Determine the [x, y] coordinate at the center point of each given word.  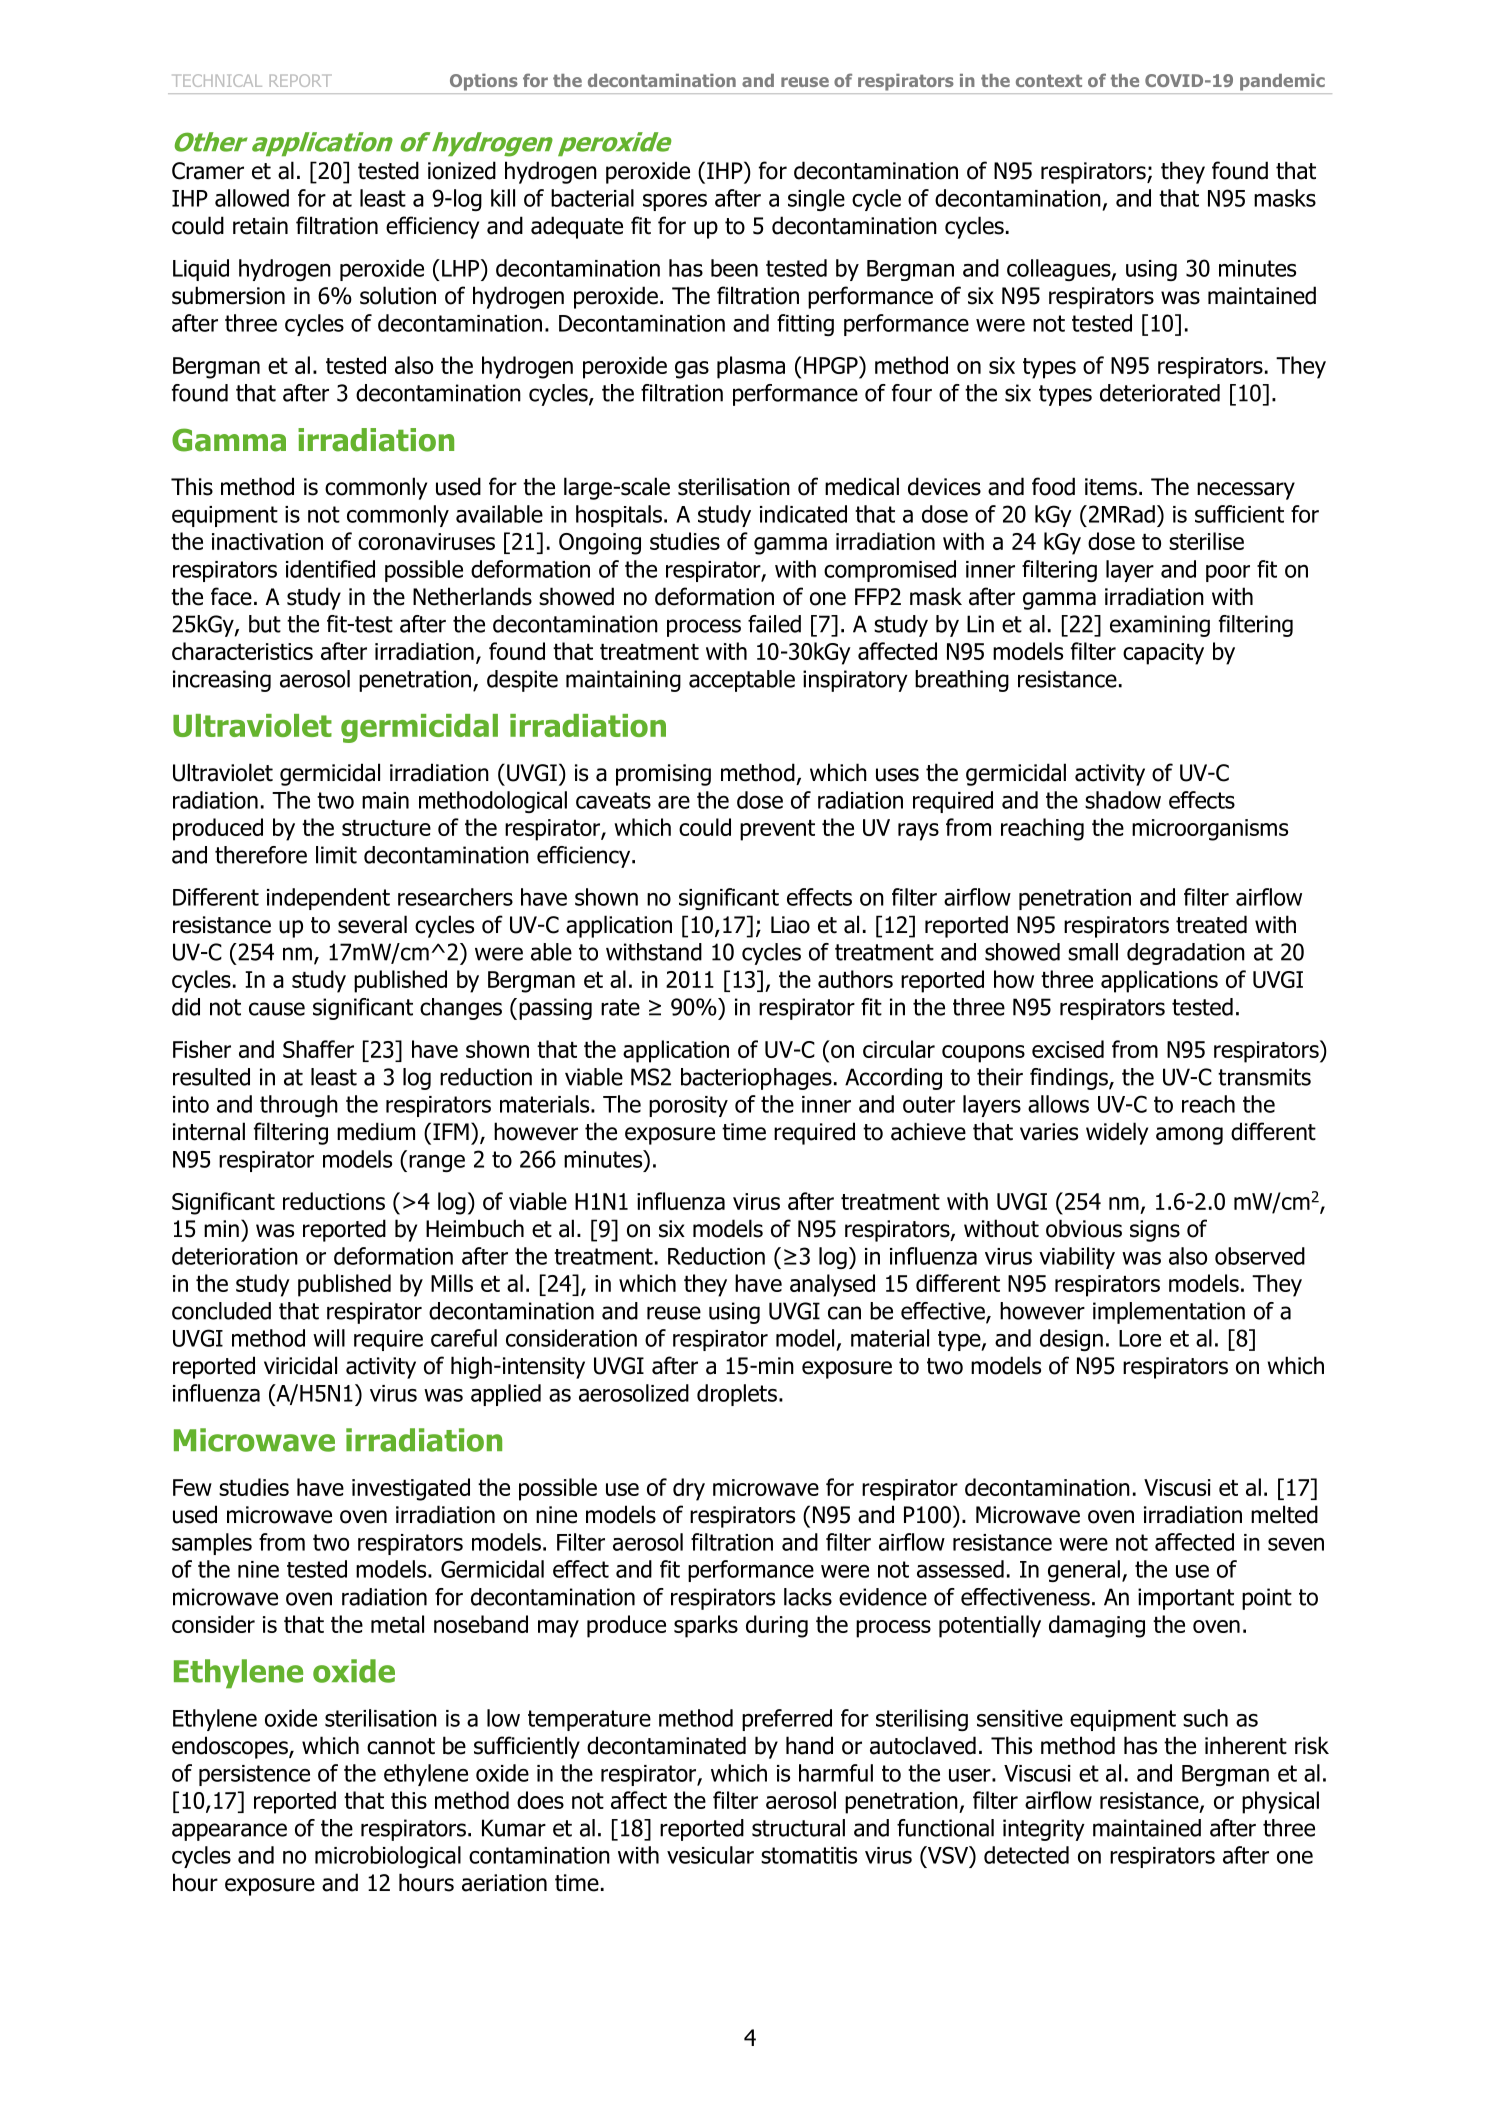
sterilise [1206, 541]
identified [330, 569]
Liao [790, 925]
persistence [254, 1775]
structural [798, 1828]
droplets [737, 1395]
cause [277, 1009]
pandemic [1282, 82]
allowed [252, 198]
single [816, 200]
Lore [1140, 1338]
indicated [803, 514]
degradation [1186, 954]
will [329, 1338]
